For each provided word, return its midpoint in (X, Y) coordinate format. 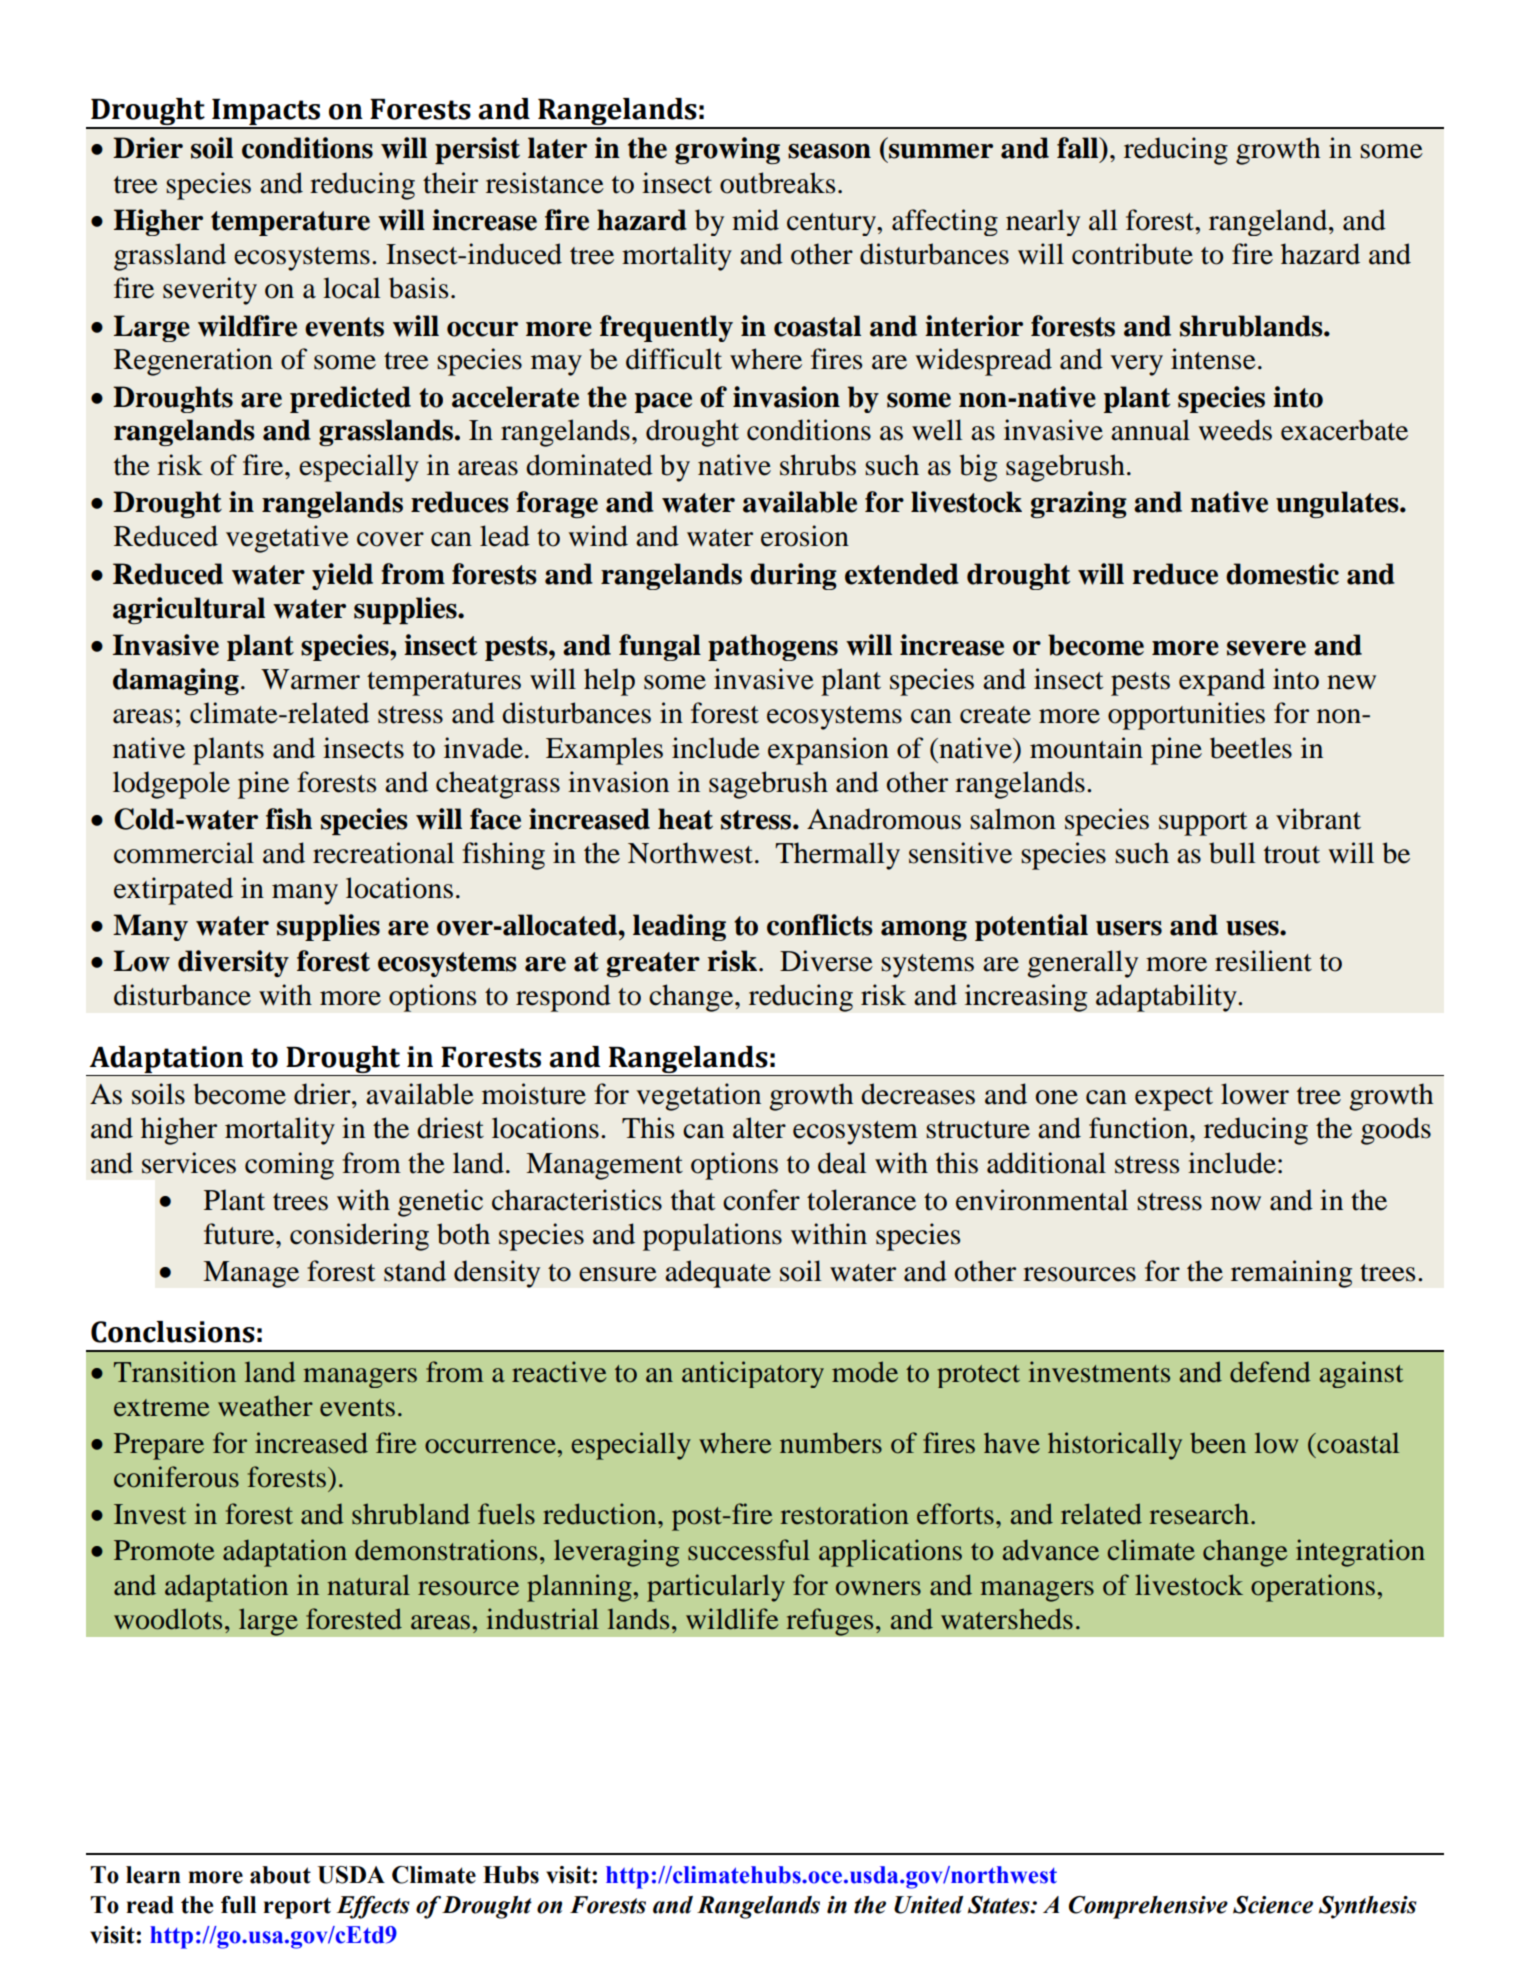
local (352, 288)
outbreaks (777, 183)
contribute (1132, 254)
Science (1273, 1905)
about (280, 1875)
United (928, 1905)
